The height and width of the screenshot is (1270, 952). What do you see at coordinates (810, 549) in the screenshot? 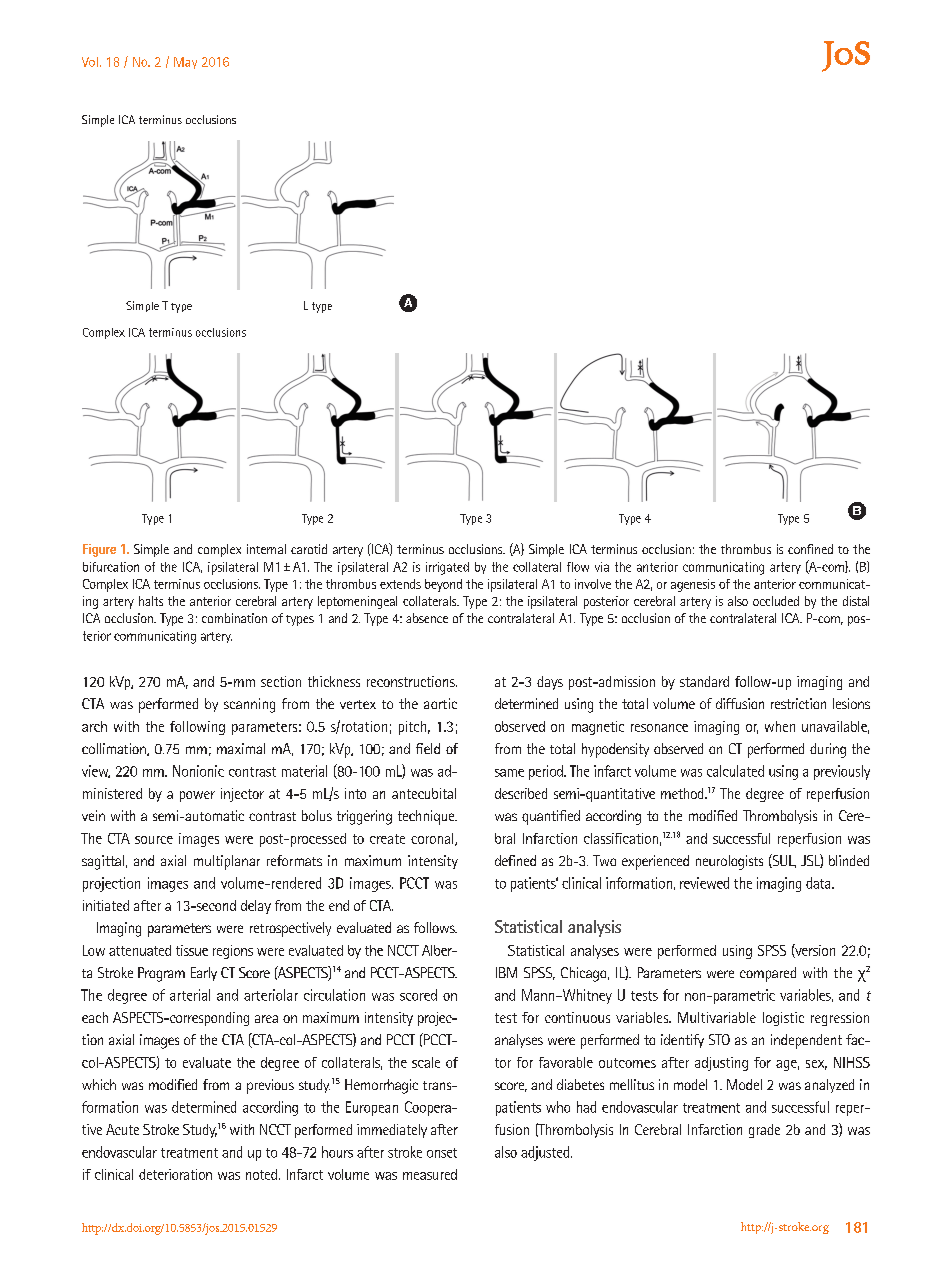
I see `confined` at bounding box center [810, 549].
